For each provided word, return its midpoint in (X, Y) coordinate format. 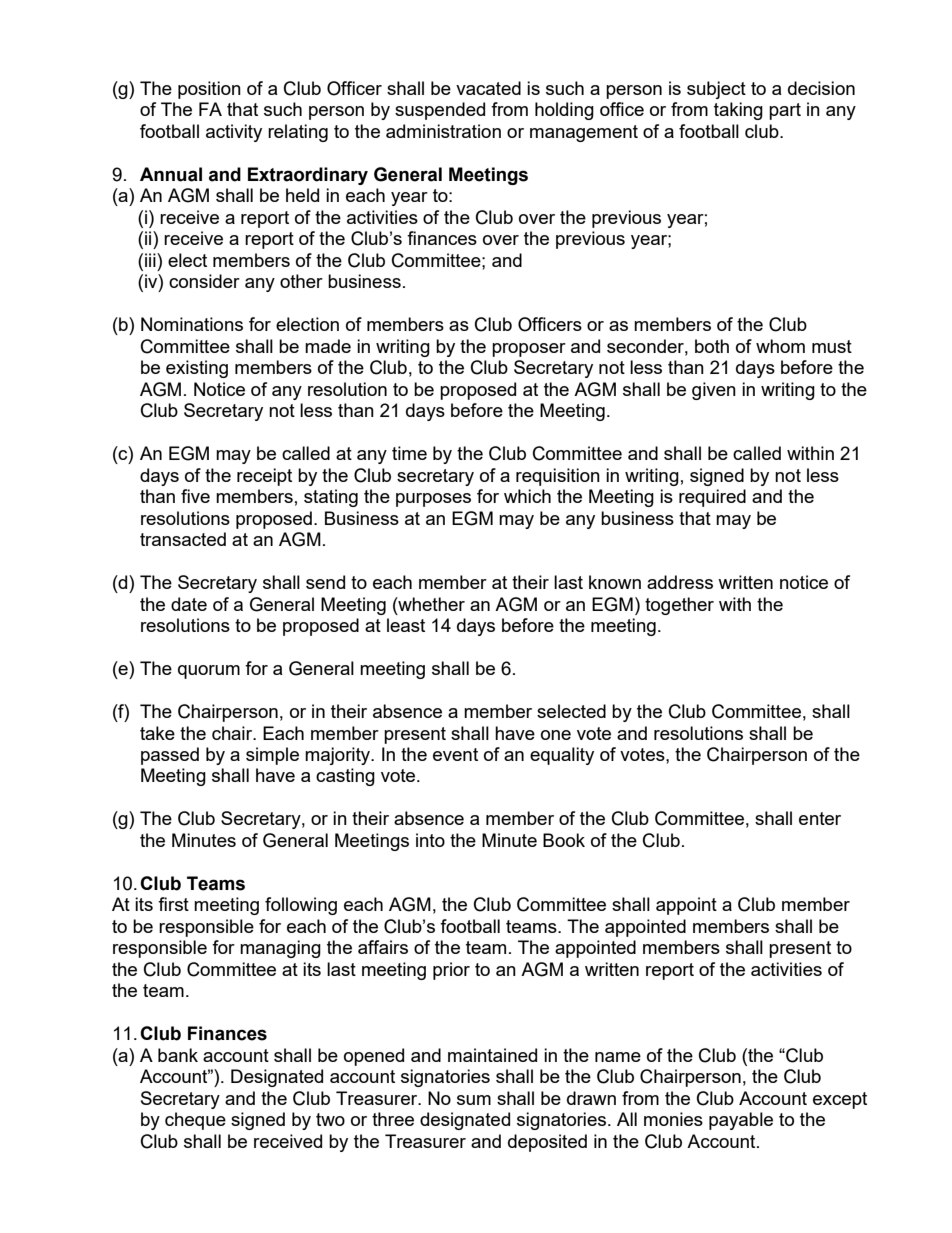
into (430, 840)
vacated (488, 88)
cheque (195, 1121)
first (173, 904)
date (189, 604)
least (406, 625)
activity (234, 133)
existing (197, 369)
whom (780, 346)
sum (474, 1100)
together (679, 606)
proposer (529, 350)
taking (738, 111)
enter (820, 818)
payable (741, 1121)
